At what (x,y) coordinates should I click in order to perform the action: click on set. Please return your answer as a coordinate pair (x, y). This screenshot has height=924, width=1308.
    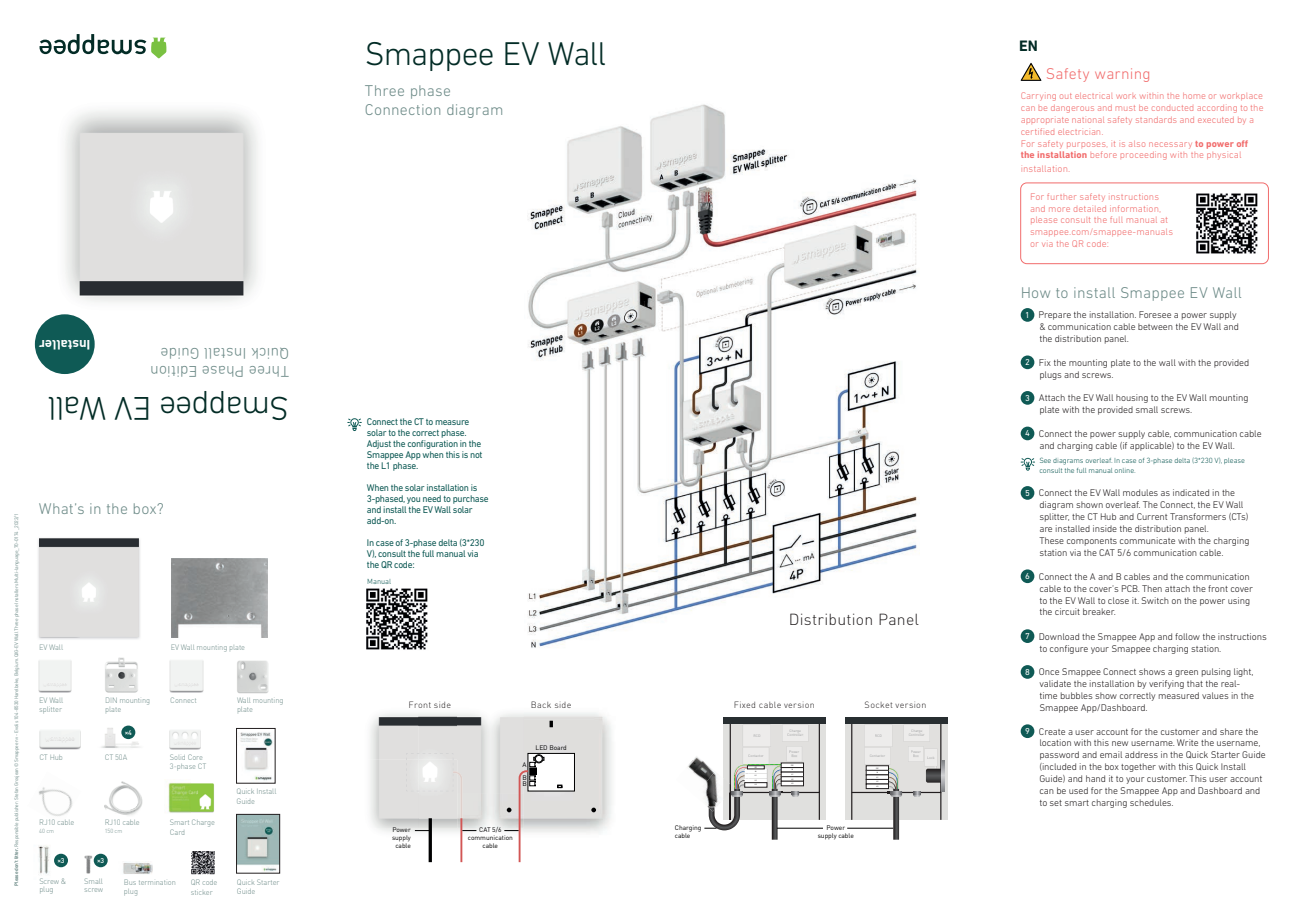
    Looking at the image, I should click on (1056, 803).
